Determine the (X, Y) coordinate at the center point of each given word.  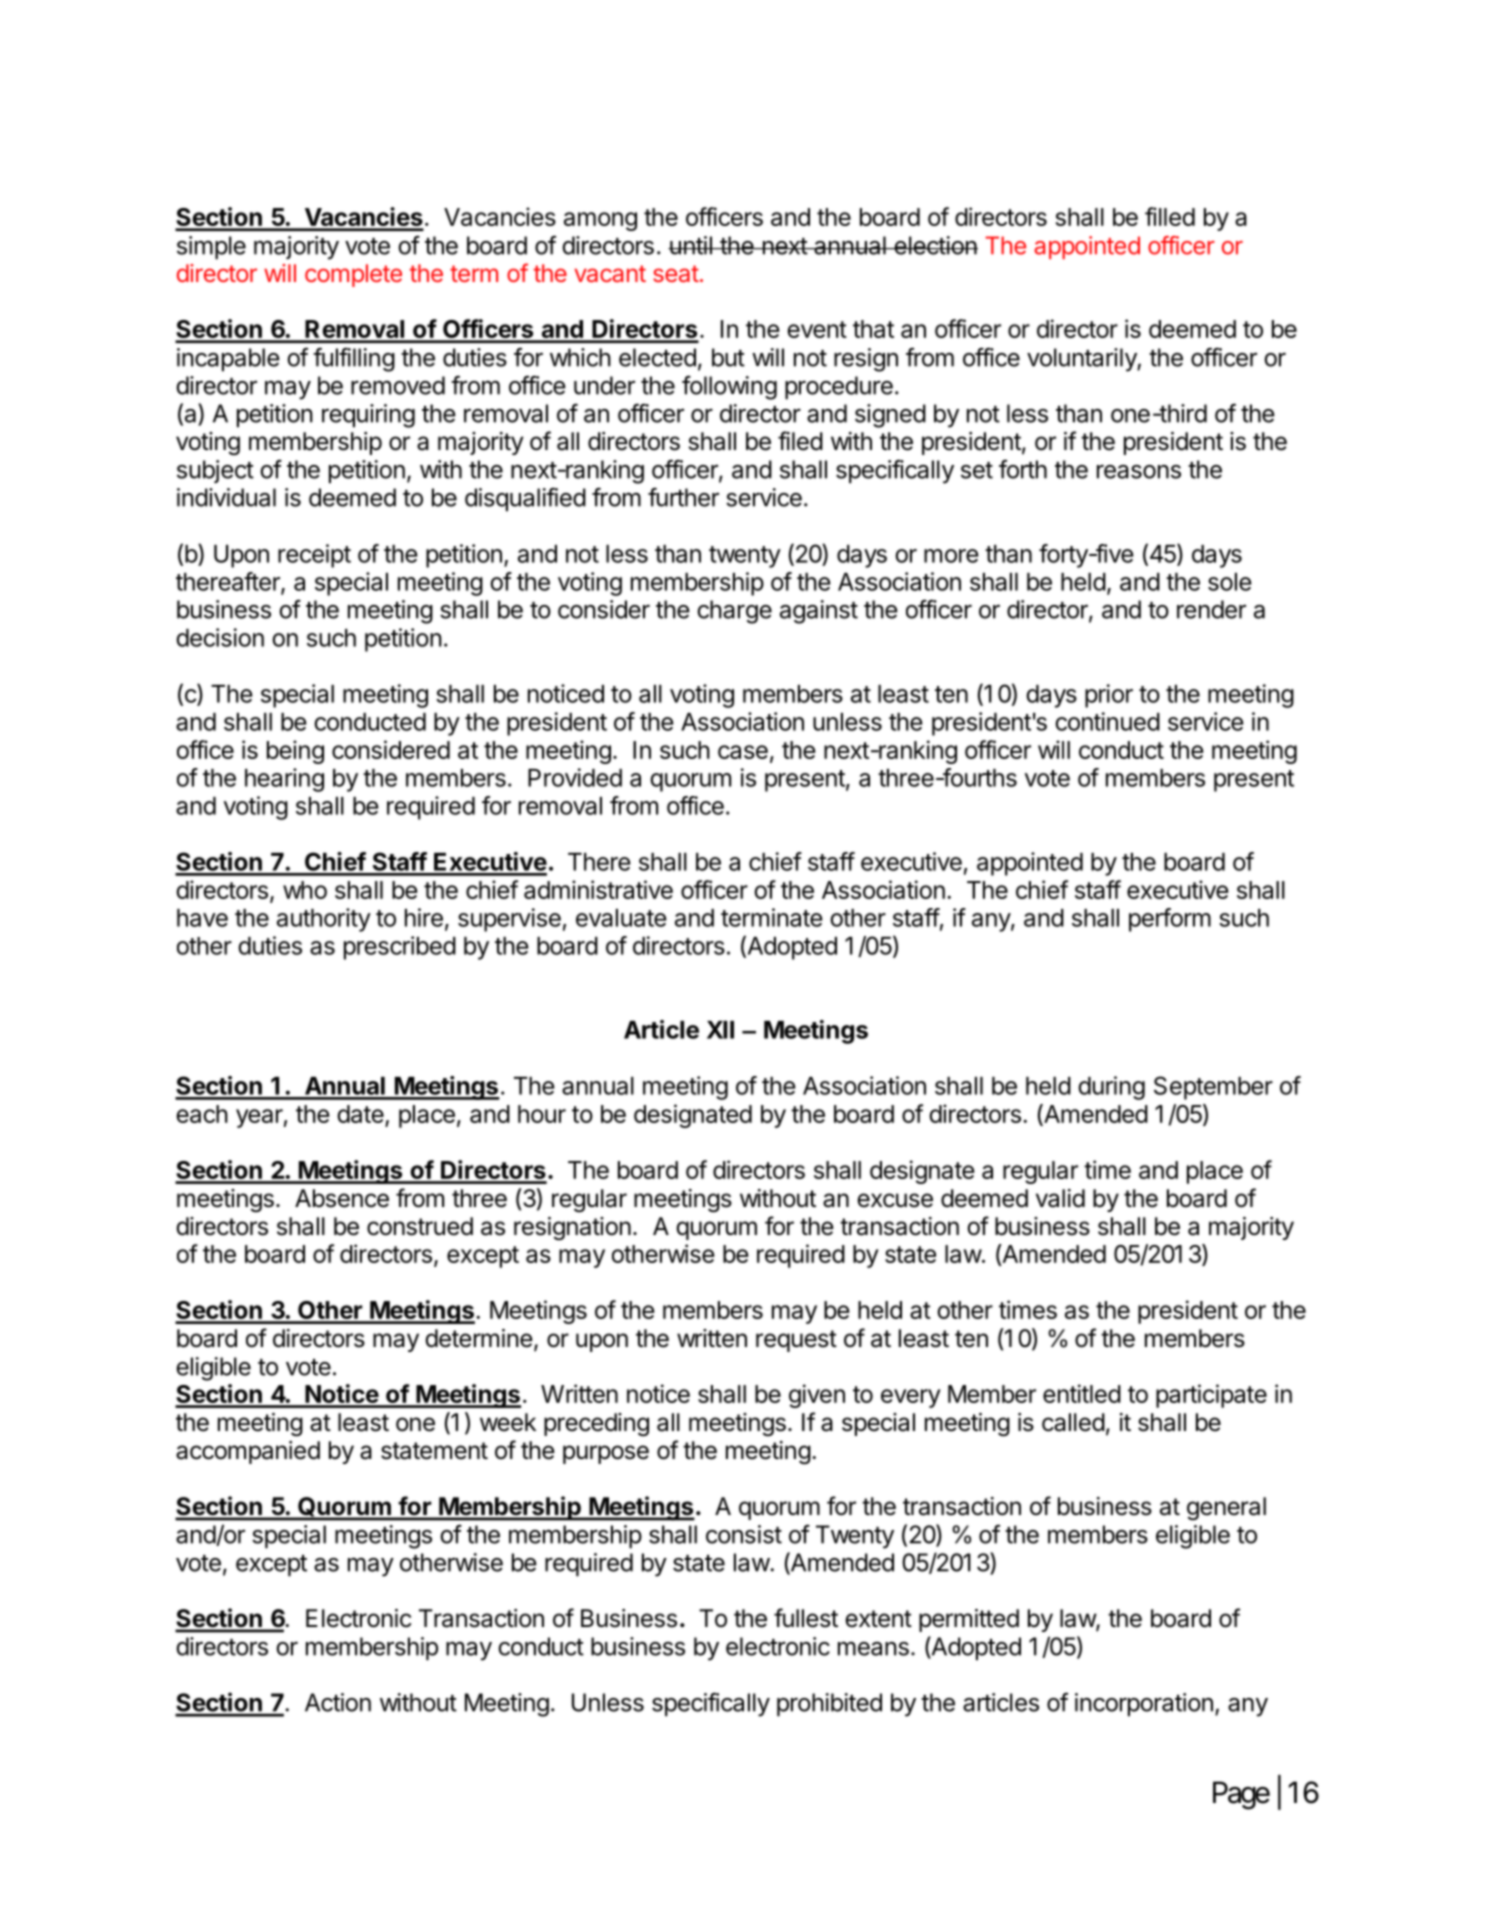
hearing (284, 780)
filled (1170, 216)
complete (353, 275)
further (683, 497)
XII (720, 1030)
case (743, 752)
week (508, 1422)
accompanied (248, 1452)
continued (1107, 721)
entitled (1082, 1393)
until (691, 245)
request (796, 1341)
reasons (1139, 472)
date (360, 1114)
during (1111, 1088)
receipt (314, 556)
